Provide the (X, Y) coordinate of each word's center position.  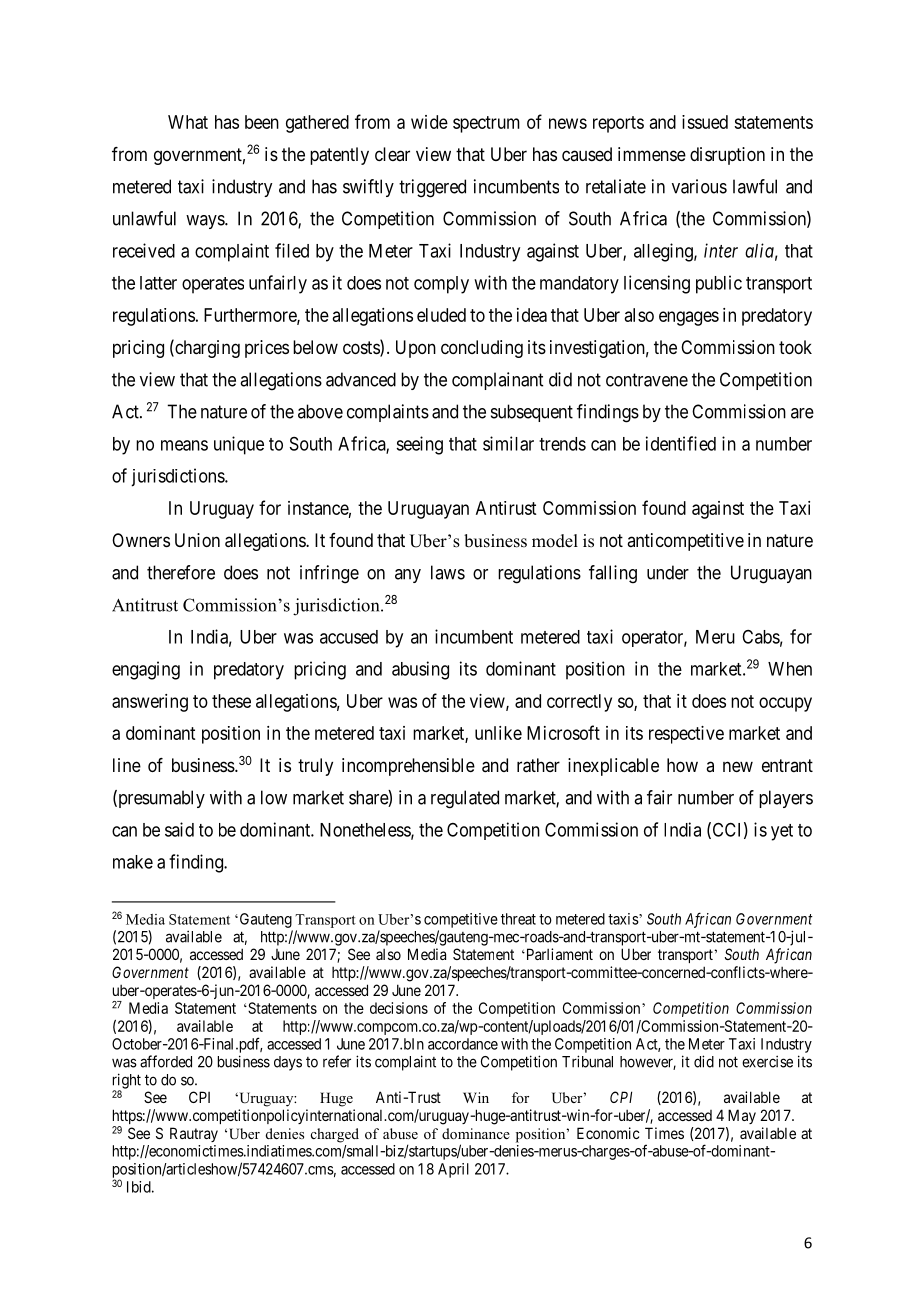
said (179, 829)
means (184, 445)
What (188, 122)
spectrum (486, 124)
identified (681, 443)
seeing (419, 445)
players (786, 799)
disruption (727, 156)
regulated (465, 799)
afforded (166, 1061)
